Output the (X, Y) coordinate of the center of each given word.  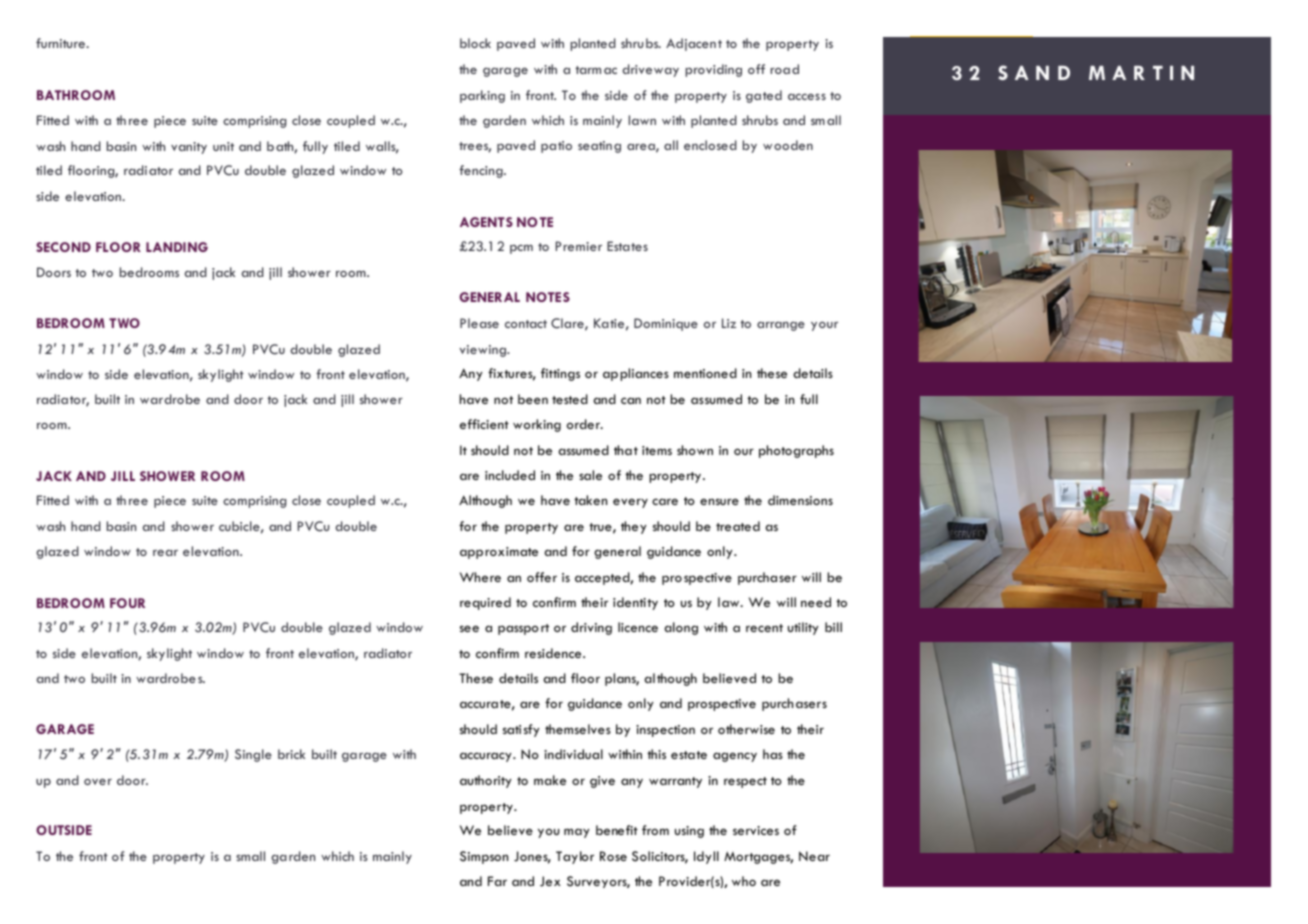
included (510, 475)
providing (714, 70)
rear (165, 553)
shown (695, 450)
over (98, 782)
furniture (61, 43)
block (475, 43)
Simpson (484, 857)
